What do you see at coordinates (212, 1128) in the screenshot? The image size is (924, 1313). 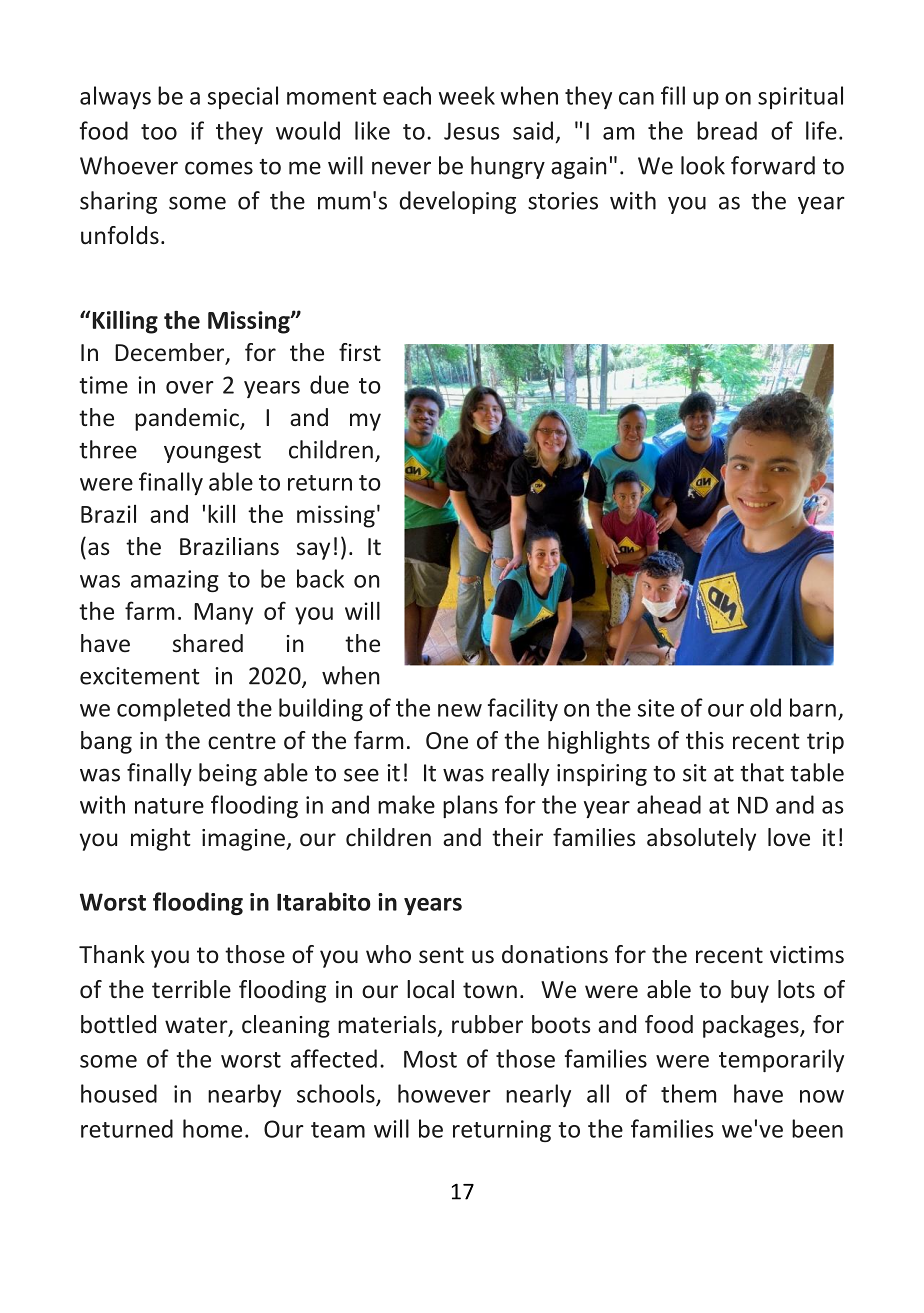 I see `home` at bounding box center [212, 1128].
